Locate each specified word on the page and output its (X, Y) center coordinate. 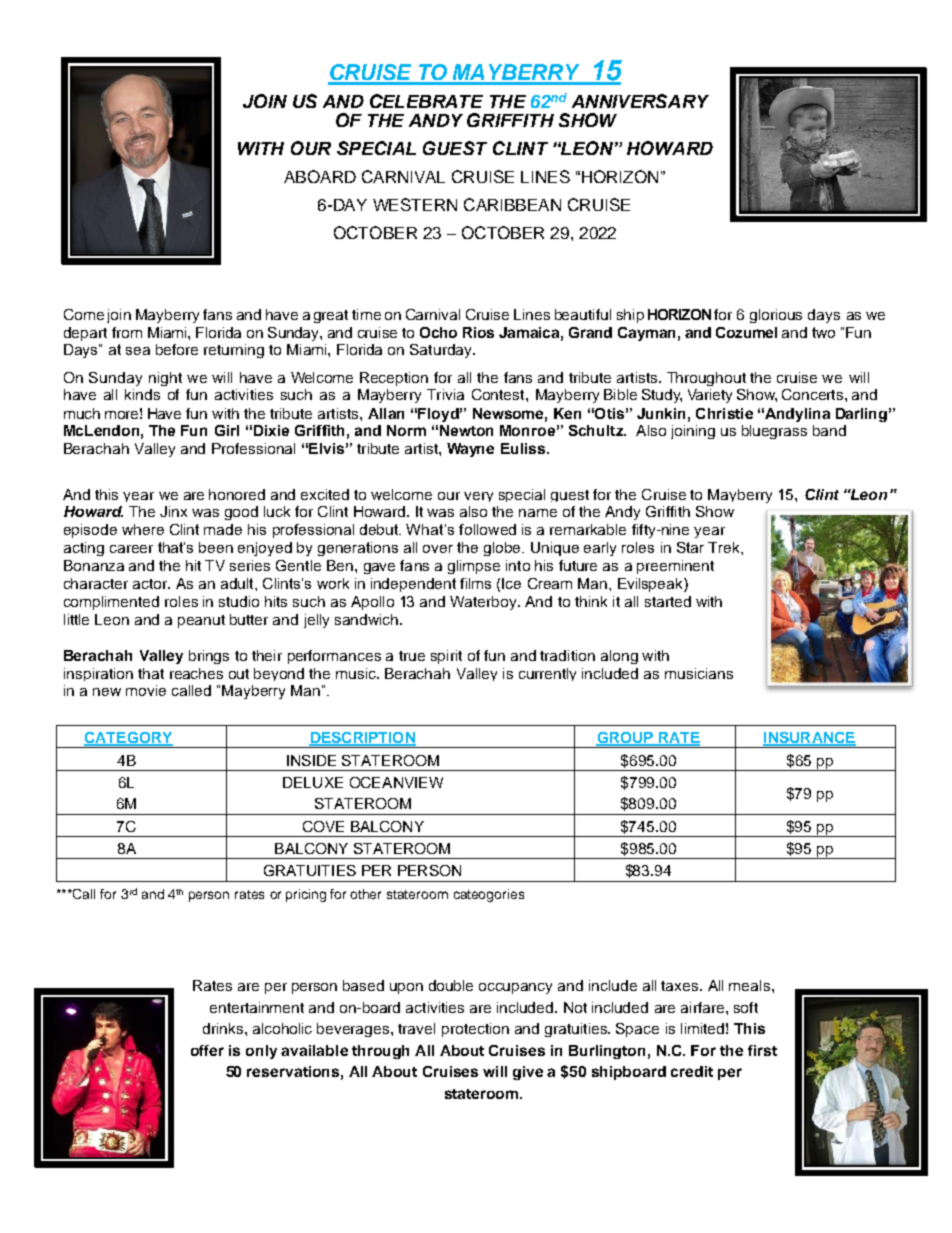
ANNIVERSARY (640, 101)
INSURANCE (809, 739)
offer (207, 1050)
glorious (776, 316)
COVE (323, 826)
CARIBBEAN (512, 204)
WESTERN (415, 204)
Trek (725, 547)
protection (475, 1030)
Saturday (442, 351)
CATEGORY (128, 739)
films (475, 583)
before (177, 349)
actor (151, 584)
